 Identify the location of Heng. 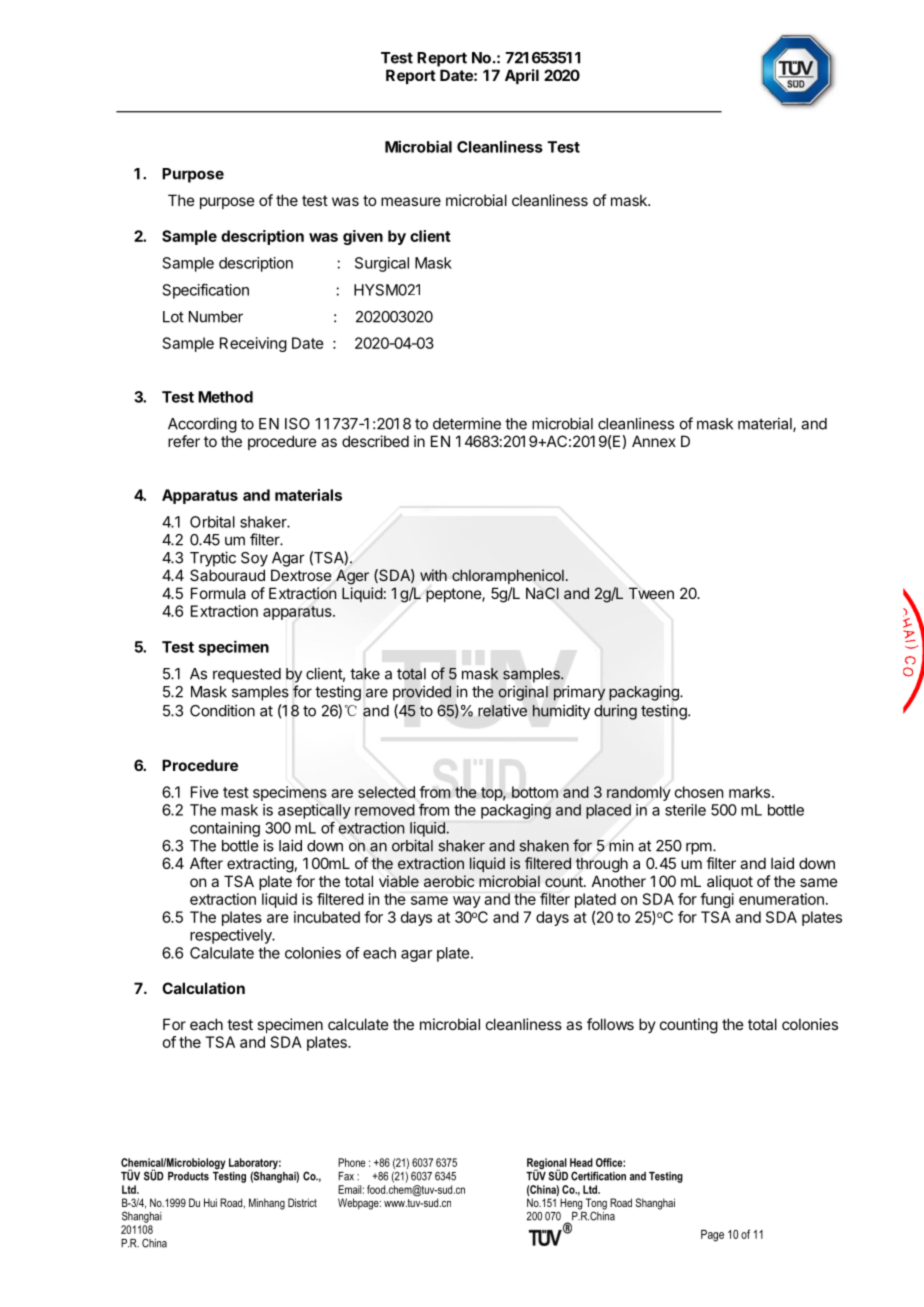
(571, 1204).
